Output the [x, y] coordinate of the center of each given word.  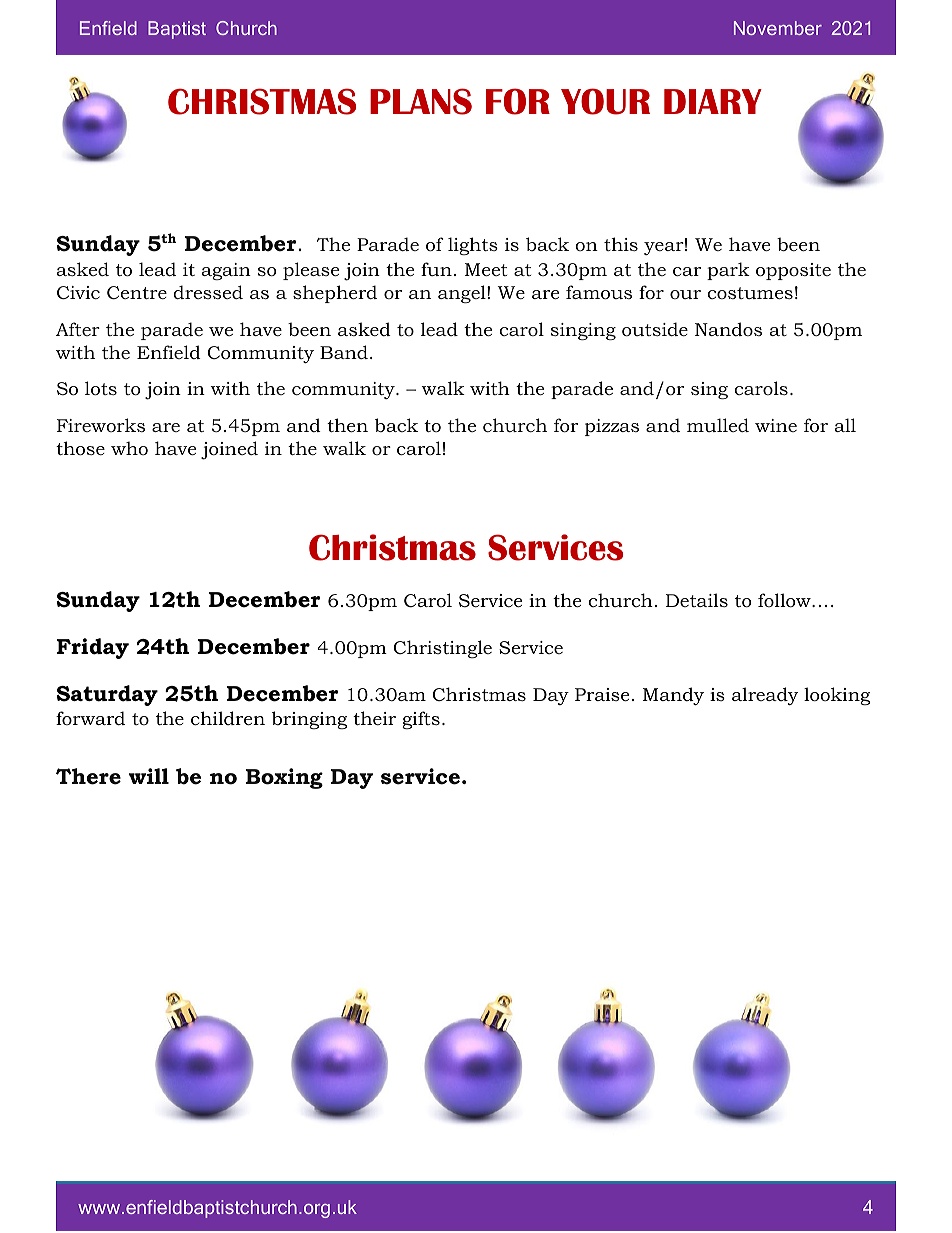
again [226, 271]
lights [473, 246]
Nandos [728, 329]
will [149, 776]
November [778, 28]
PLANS [421, 101]
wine [776, 425]
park [728, 271]
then [347, 425]
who [129, 448]
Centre [137, 292]
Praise [602, 694]
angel [463, 294]
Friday [93, 648]
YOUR [605, 101]
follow [785, 600]
